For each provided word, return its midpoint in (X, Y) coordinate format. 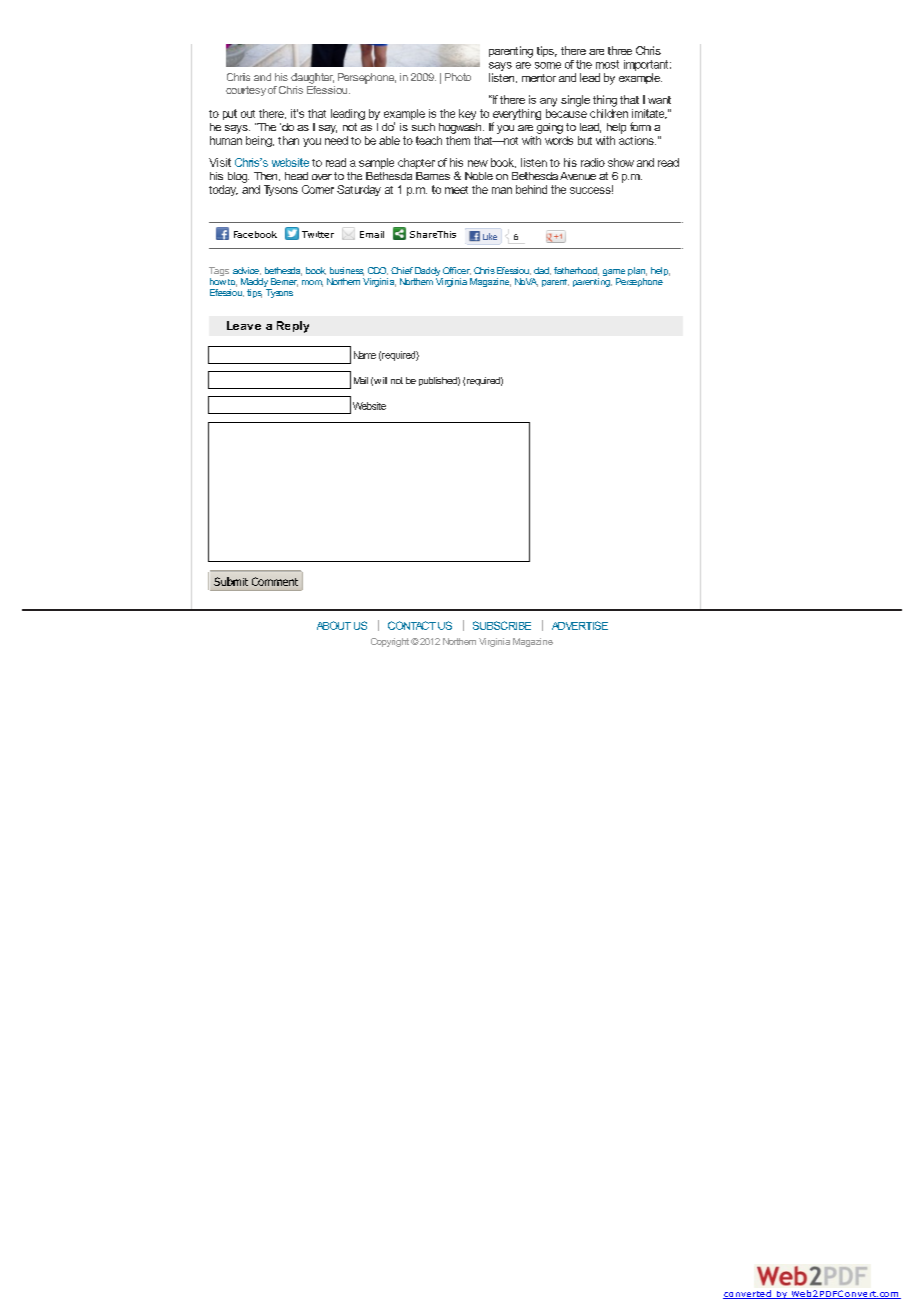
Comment (275, 581)
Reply (293, 327)
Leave (244, 325)
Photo (458, 77)
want (659, 100)
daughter (312, 78)
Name (365, 355)
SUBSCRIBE (502, 625)
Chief (402, 270)
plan (637, 273)
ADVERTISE (580, 625)
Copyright (390, 642)
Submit (231, 581)
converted (748, 1294)
